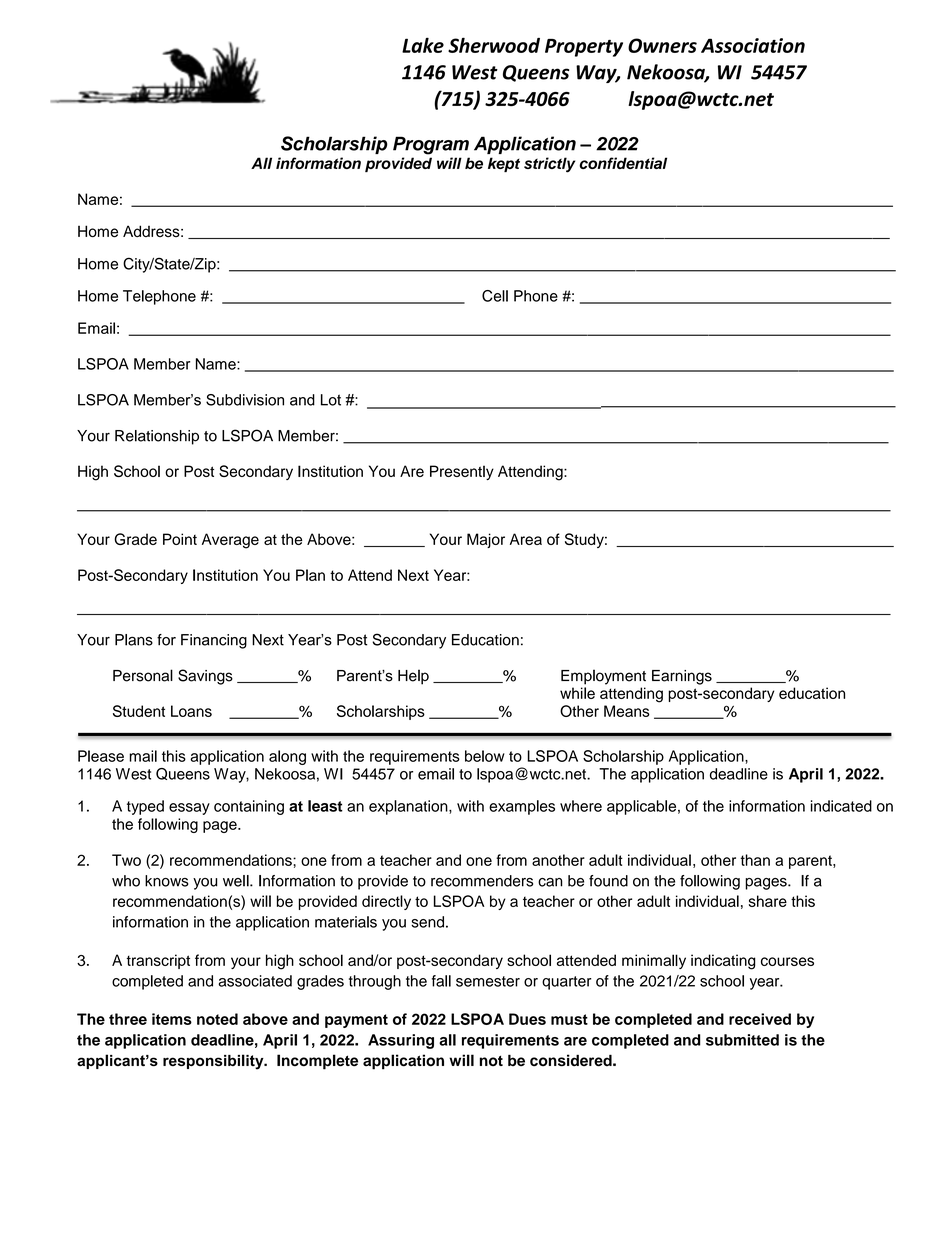  What do you see at coordinates (527, 1019) in the page?
I see `Dues` at bounding box center [527, 1019].
